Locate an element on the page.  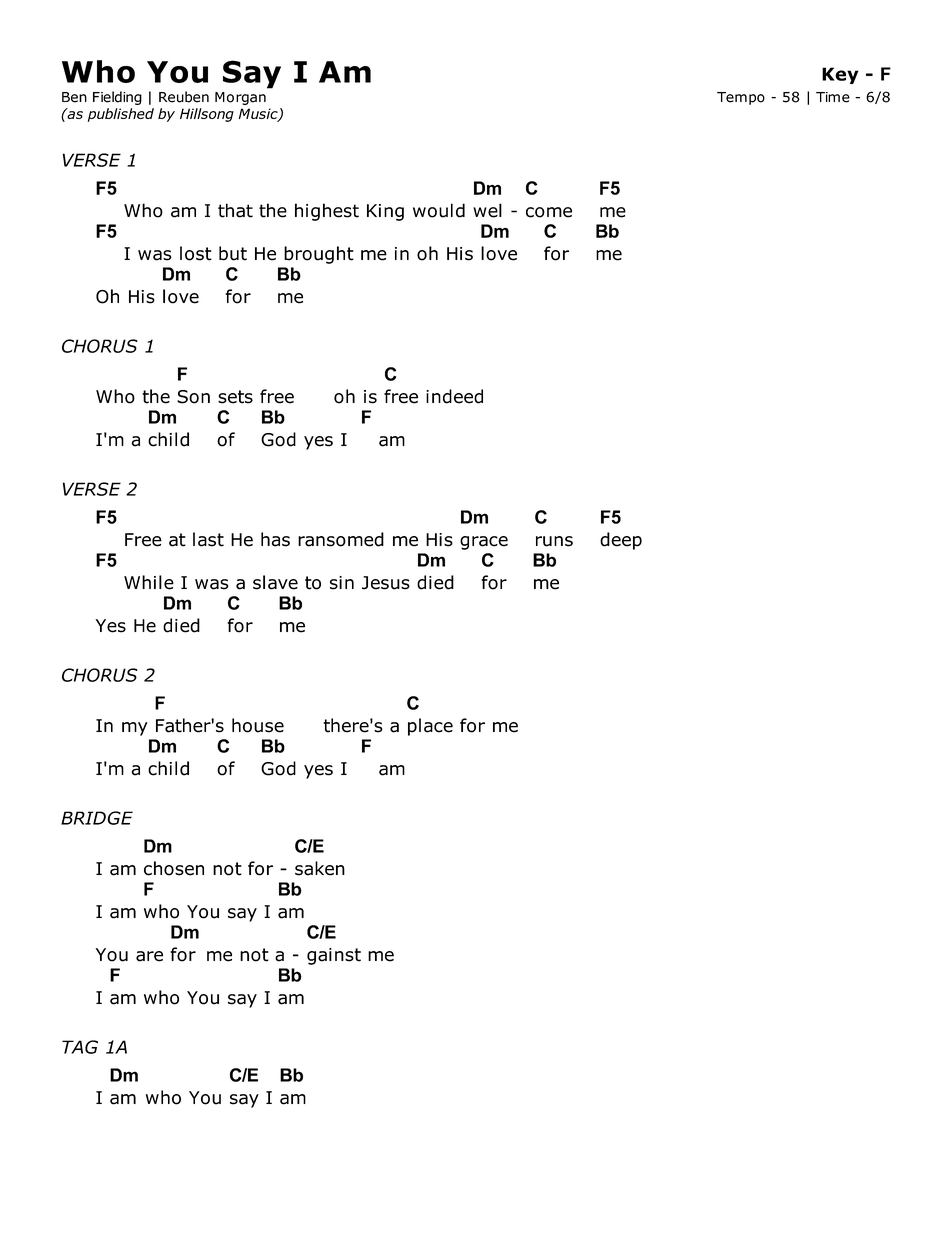
indeed is located at coordinates (454, 396).
